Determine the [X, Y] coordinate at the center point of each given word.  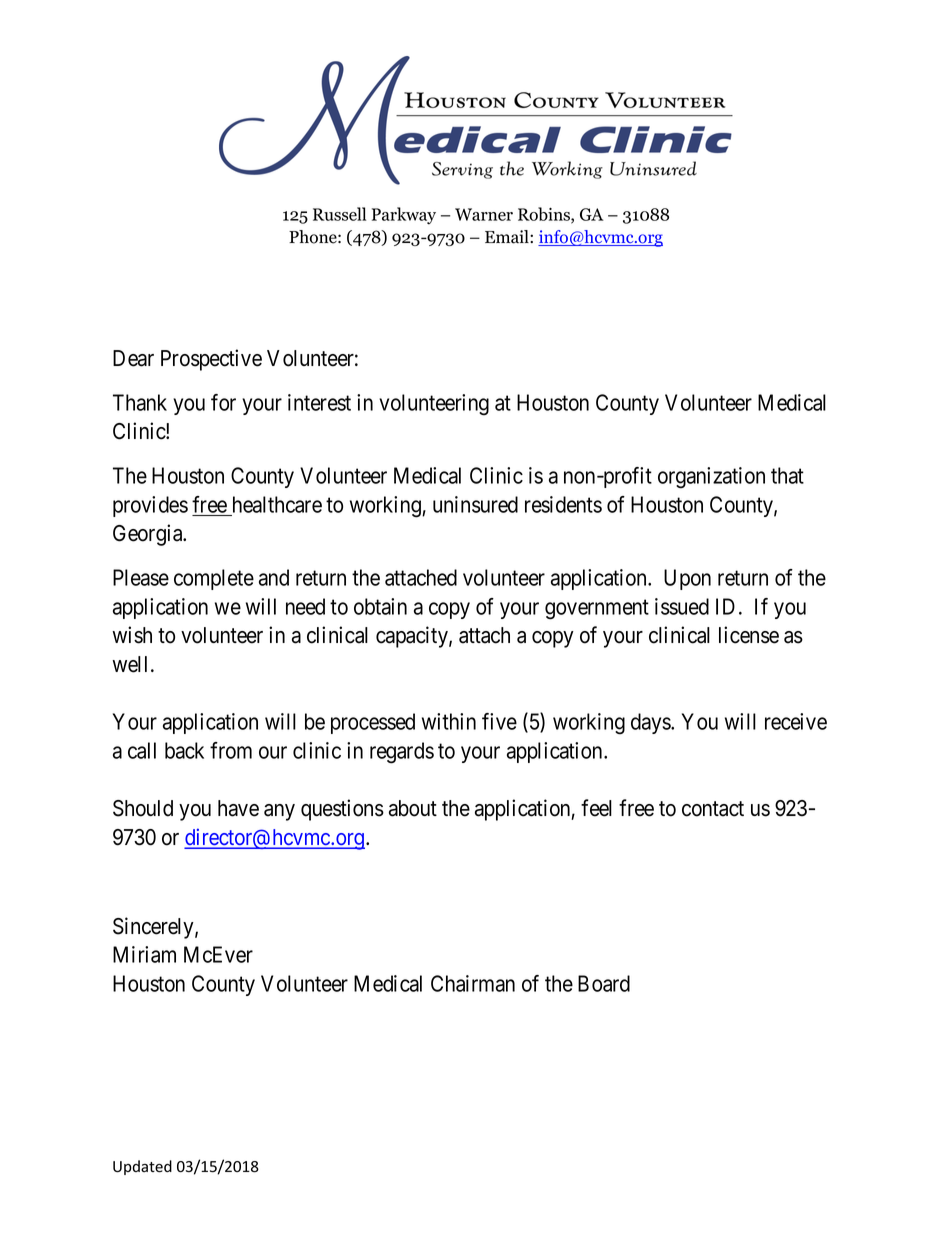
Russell [339, 214]
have [238, 808]
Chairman [473, 983]
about [413, 808]
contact [713, 809]
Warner [484, 214]
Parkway [404, 216]
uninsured [475, 504]
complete [214, 579]
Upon [687, 579]
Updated [142, 1167]
